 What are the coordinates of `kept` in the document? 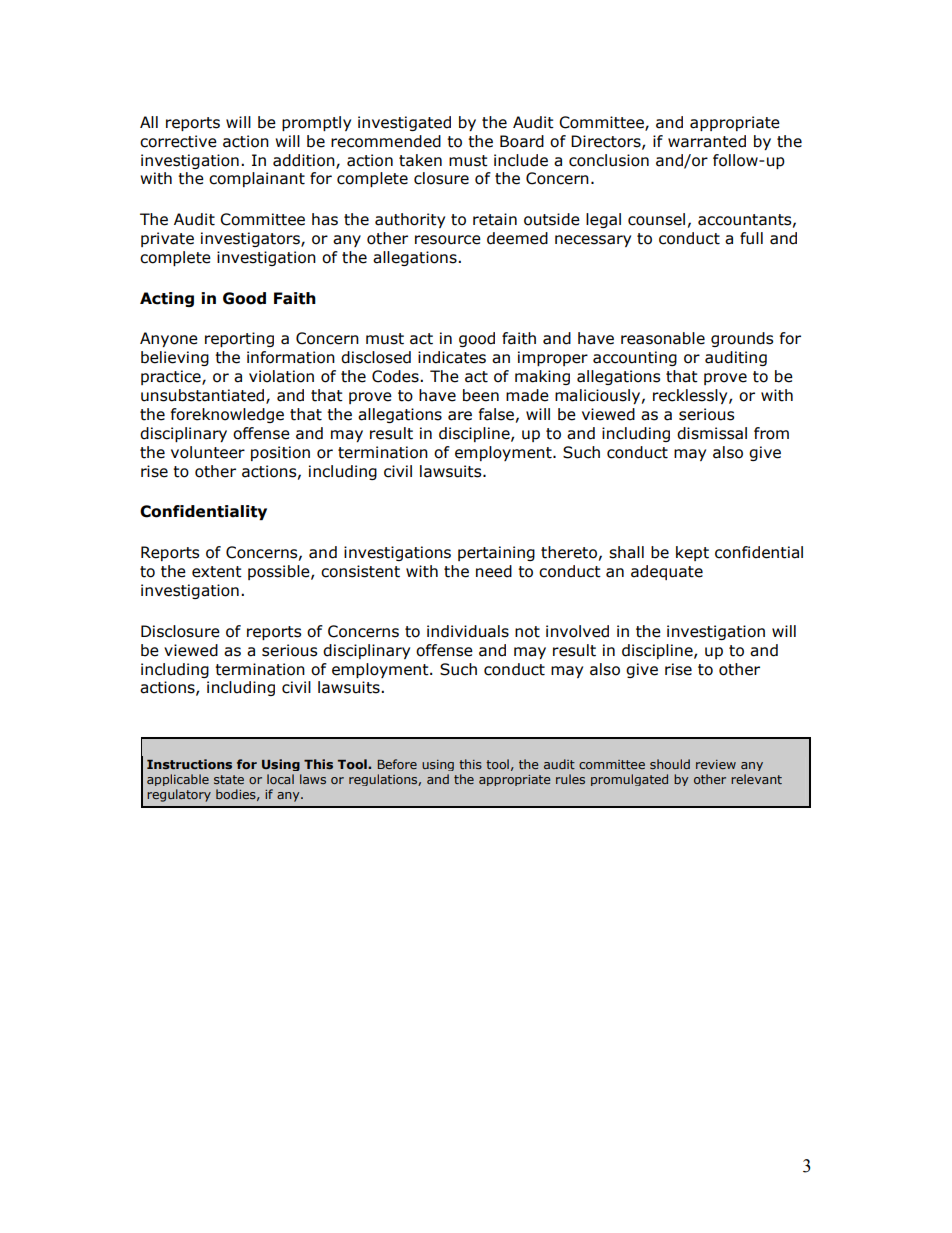 It's located at (692, 553).
